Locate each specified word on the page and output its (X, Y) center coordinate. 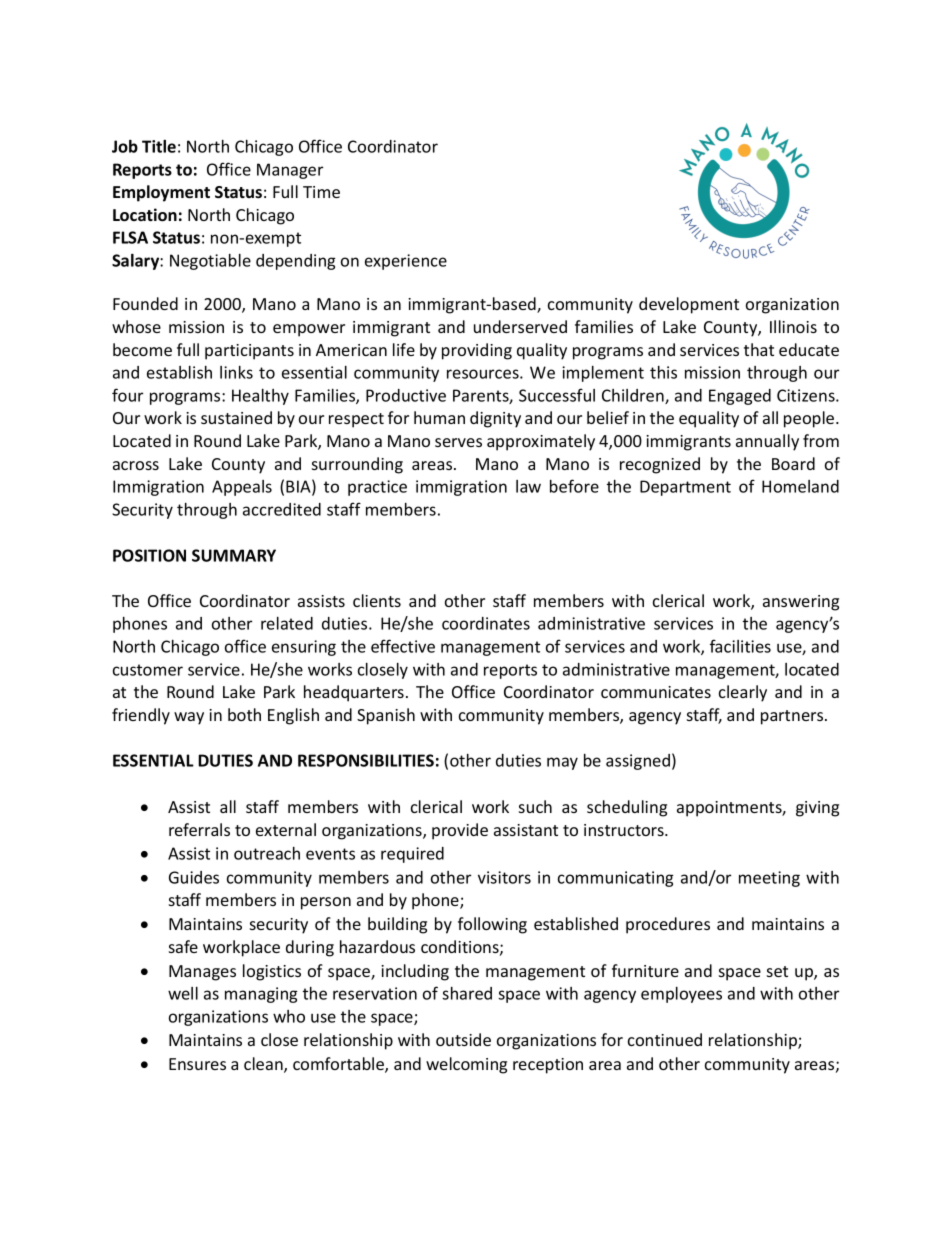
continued (665, 1039)
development (689, 305)
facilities (740, 646)
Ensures (197, 1064)
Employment (161, 193)
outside (463, 1039)
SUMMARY (234, 555)
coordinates (486, 623)
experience (406, 262)
